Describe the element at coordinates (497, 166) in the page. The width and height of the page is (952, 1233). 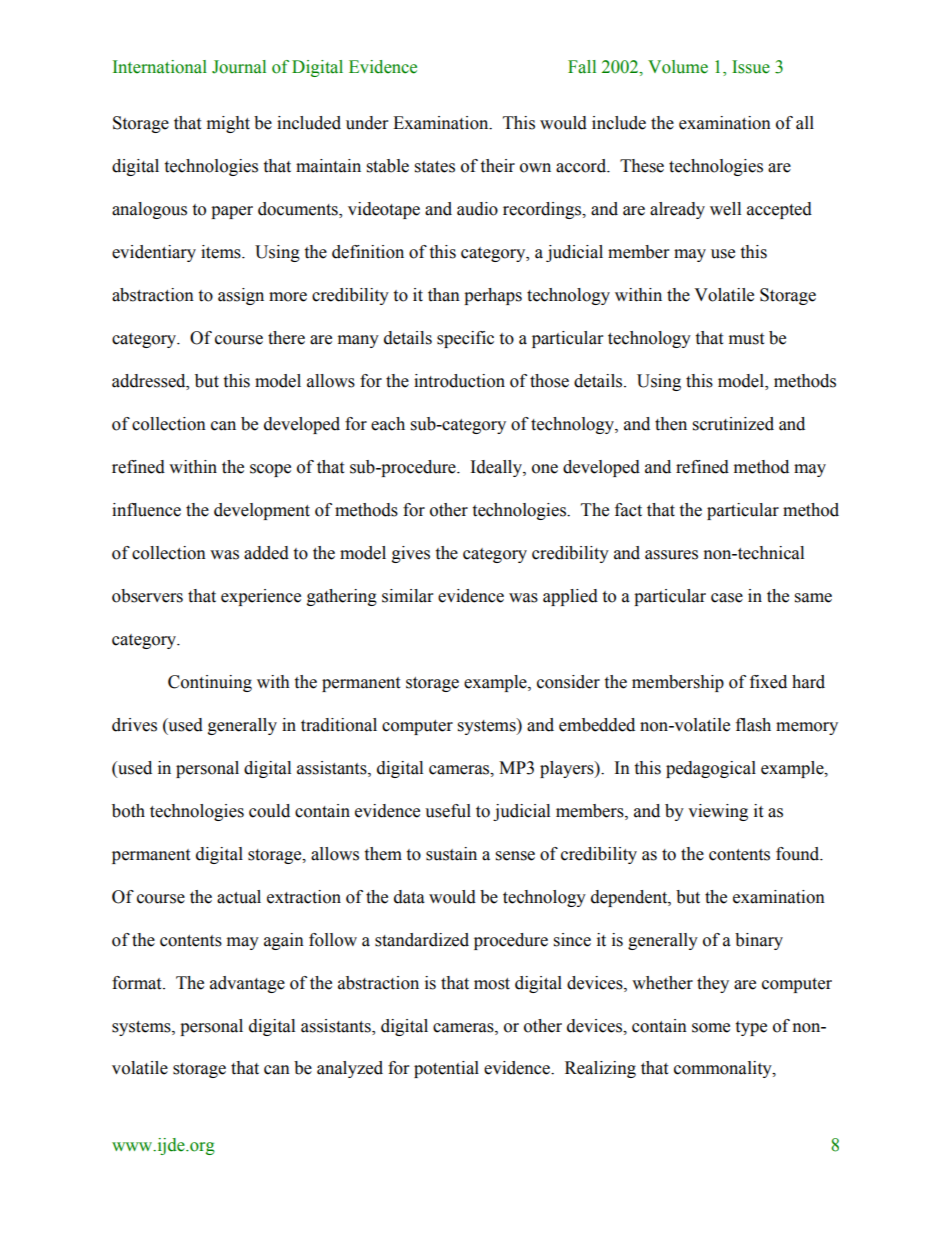
I see `their` at that location.
